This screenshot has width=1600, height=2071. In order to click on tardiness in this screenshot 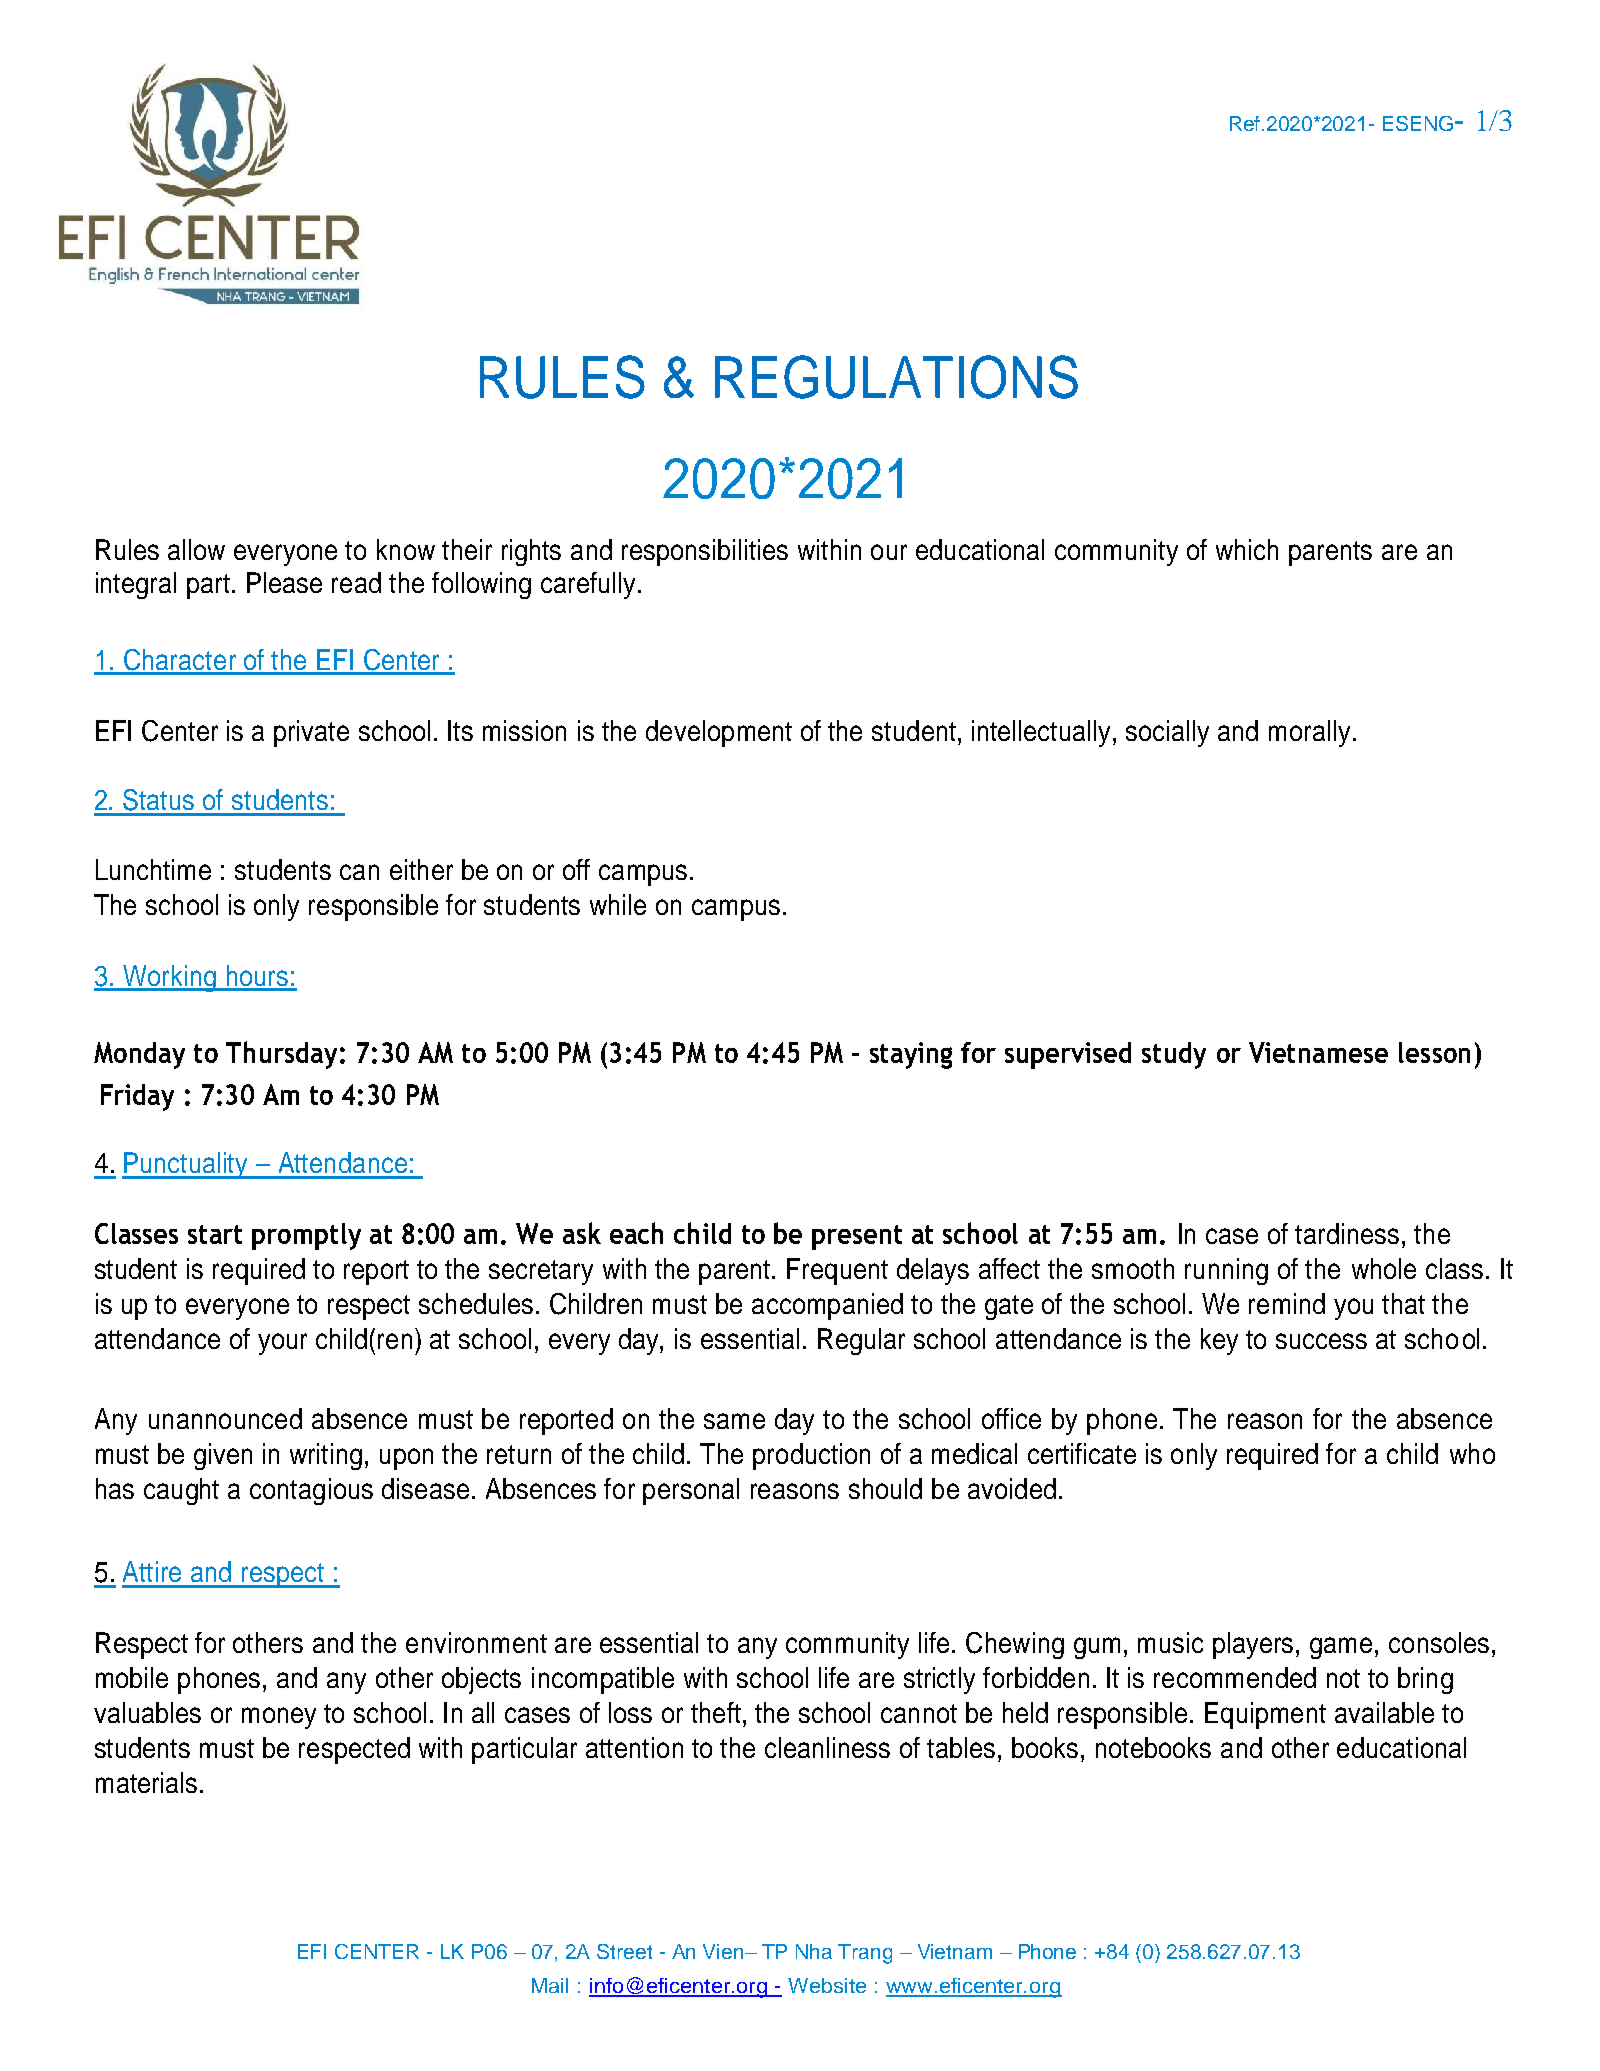, I will do `click(1347, 1233)`.
